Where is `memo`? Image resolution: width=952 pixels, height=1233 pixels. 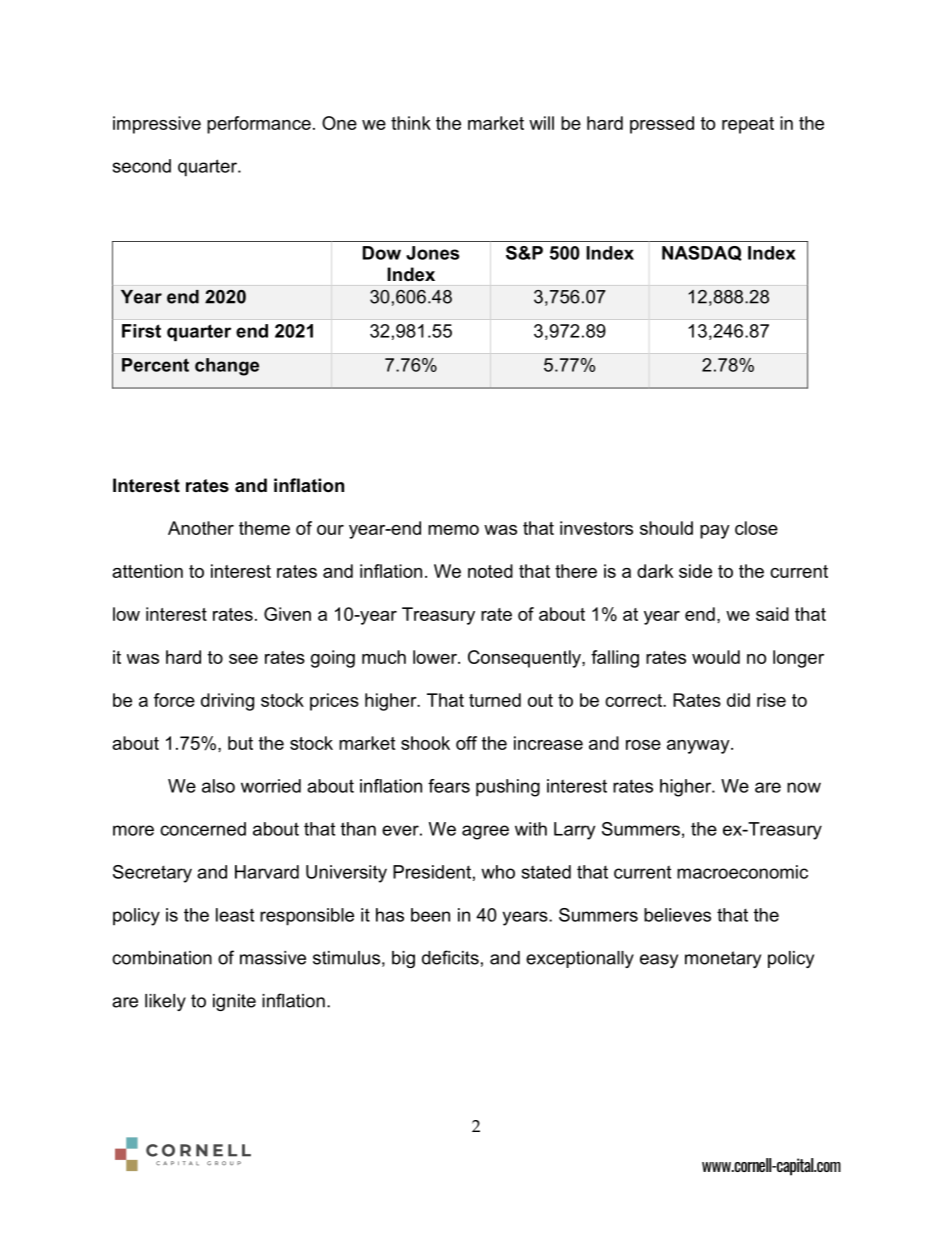 memo is located at coordinates (453, 530).
